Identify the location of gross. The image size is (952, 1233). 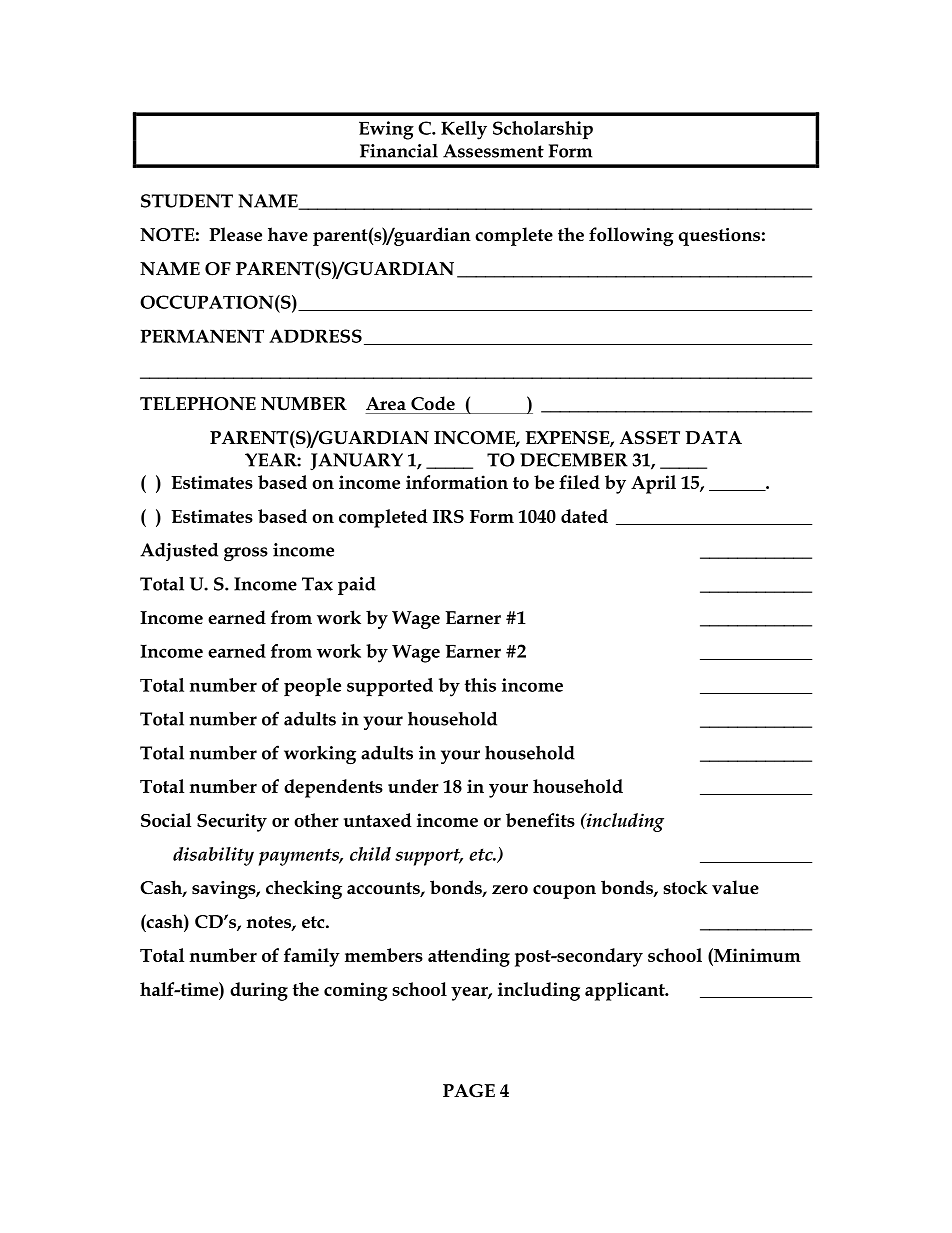
(246, 554).
